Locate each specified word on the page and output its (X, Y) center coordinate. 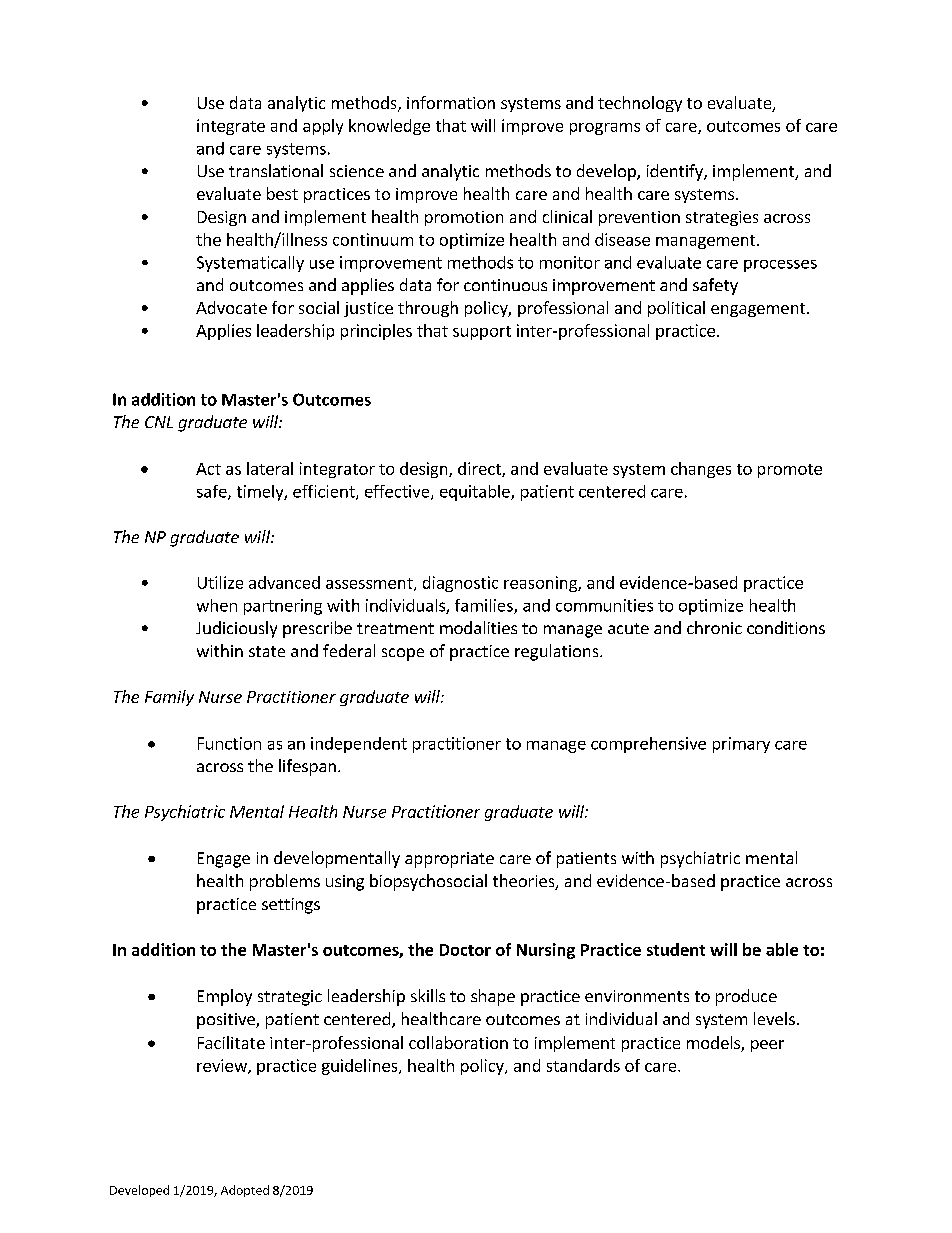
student (676, 949)
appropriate (449, 860)
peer (767, 1046)
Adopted (245, 1191)
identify (676, 172)
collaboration (458, 1042)
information (451, 102)
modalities (478, 627)
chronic (714, 627)
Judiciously (236, 629)
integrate (231, 127)
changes (701, 470)
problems (285, 882)
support (482, 333)
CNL (159, 422)
